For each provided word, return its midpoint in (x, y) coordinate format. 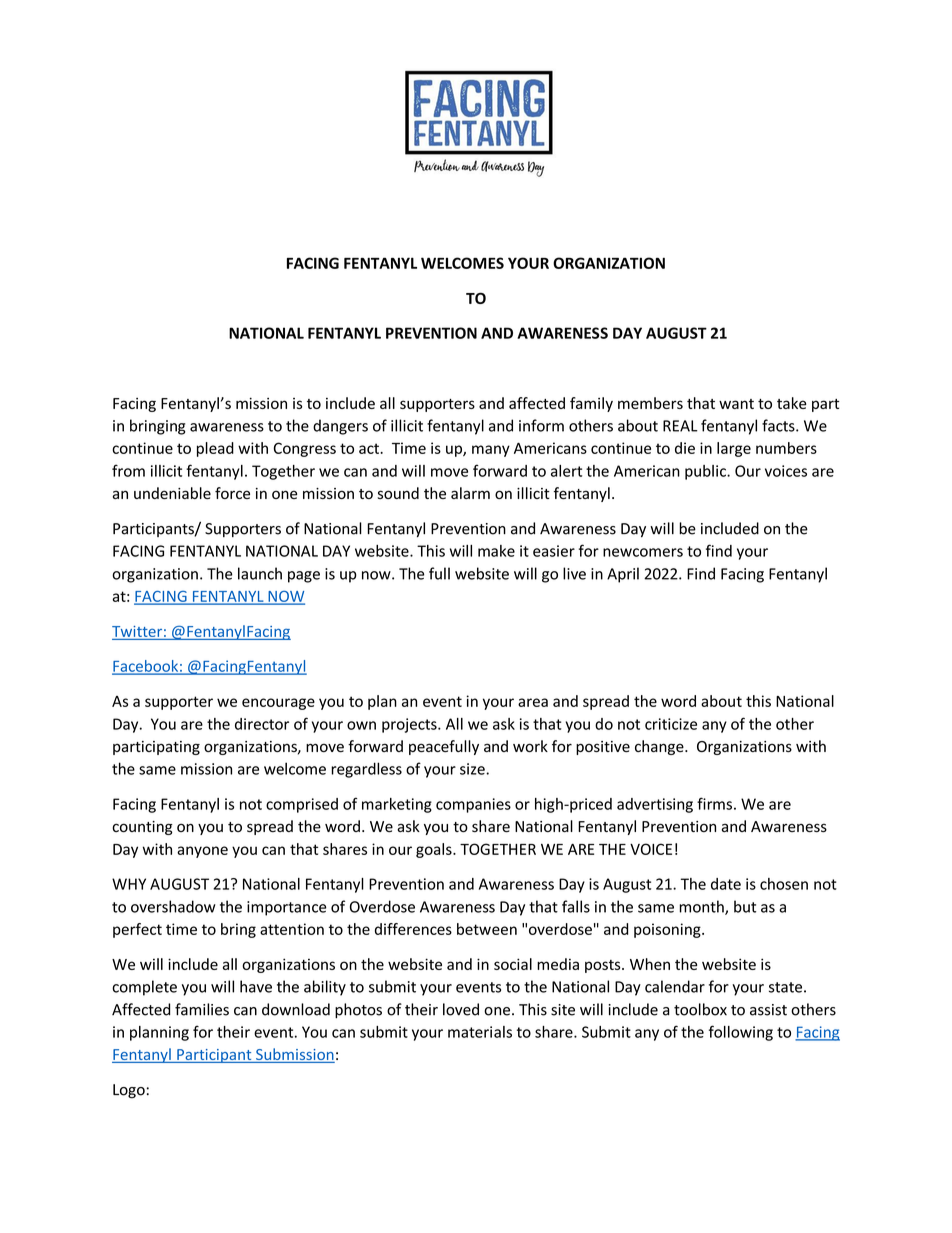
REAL (680, 426)
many (491, 451)
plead (215, 449)
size (473, 769)
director (262, 724)
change (660, 747)
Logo (129, 1091)
